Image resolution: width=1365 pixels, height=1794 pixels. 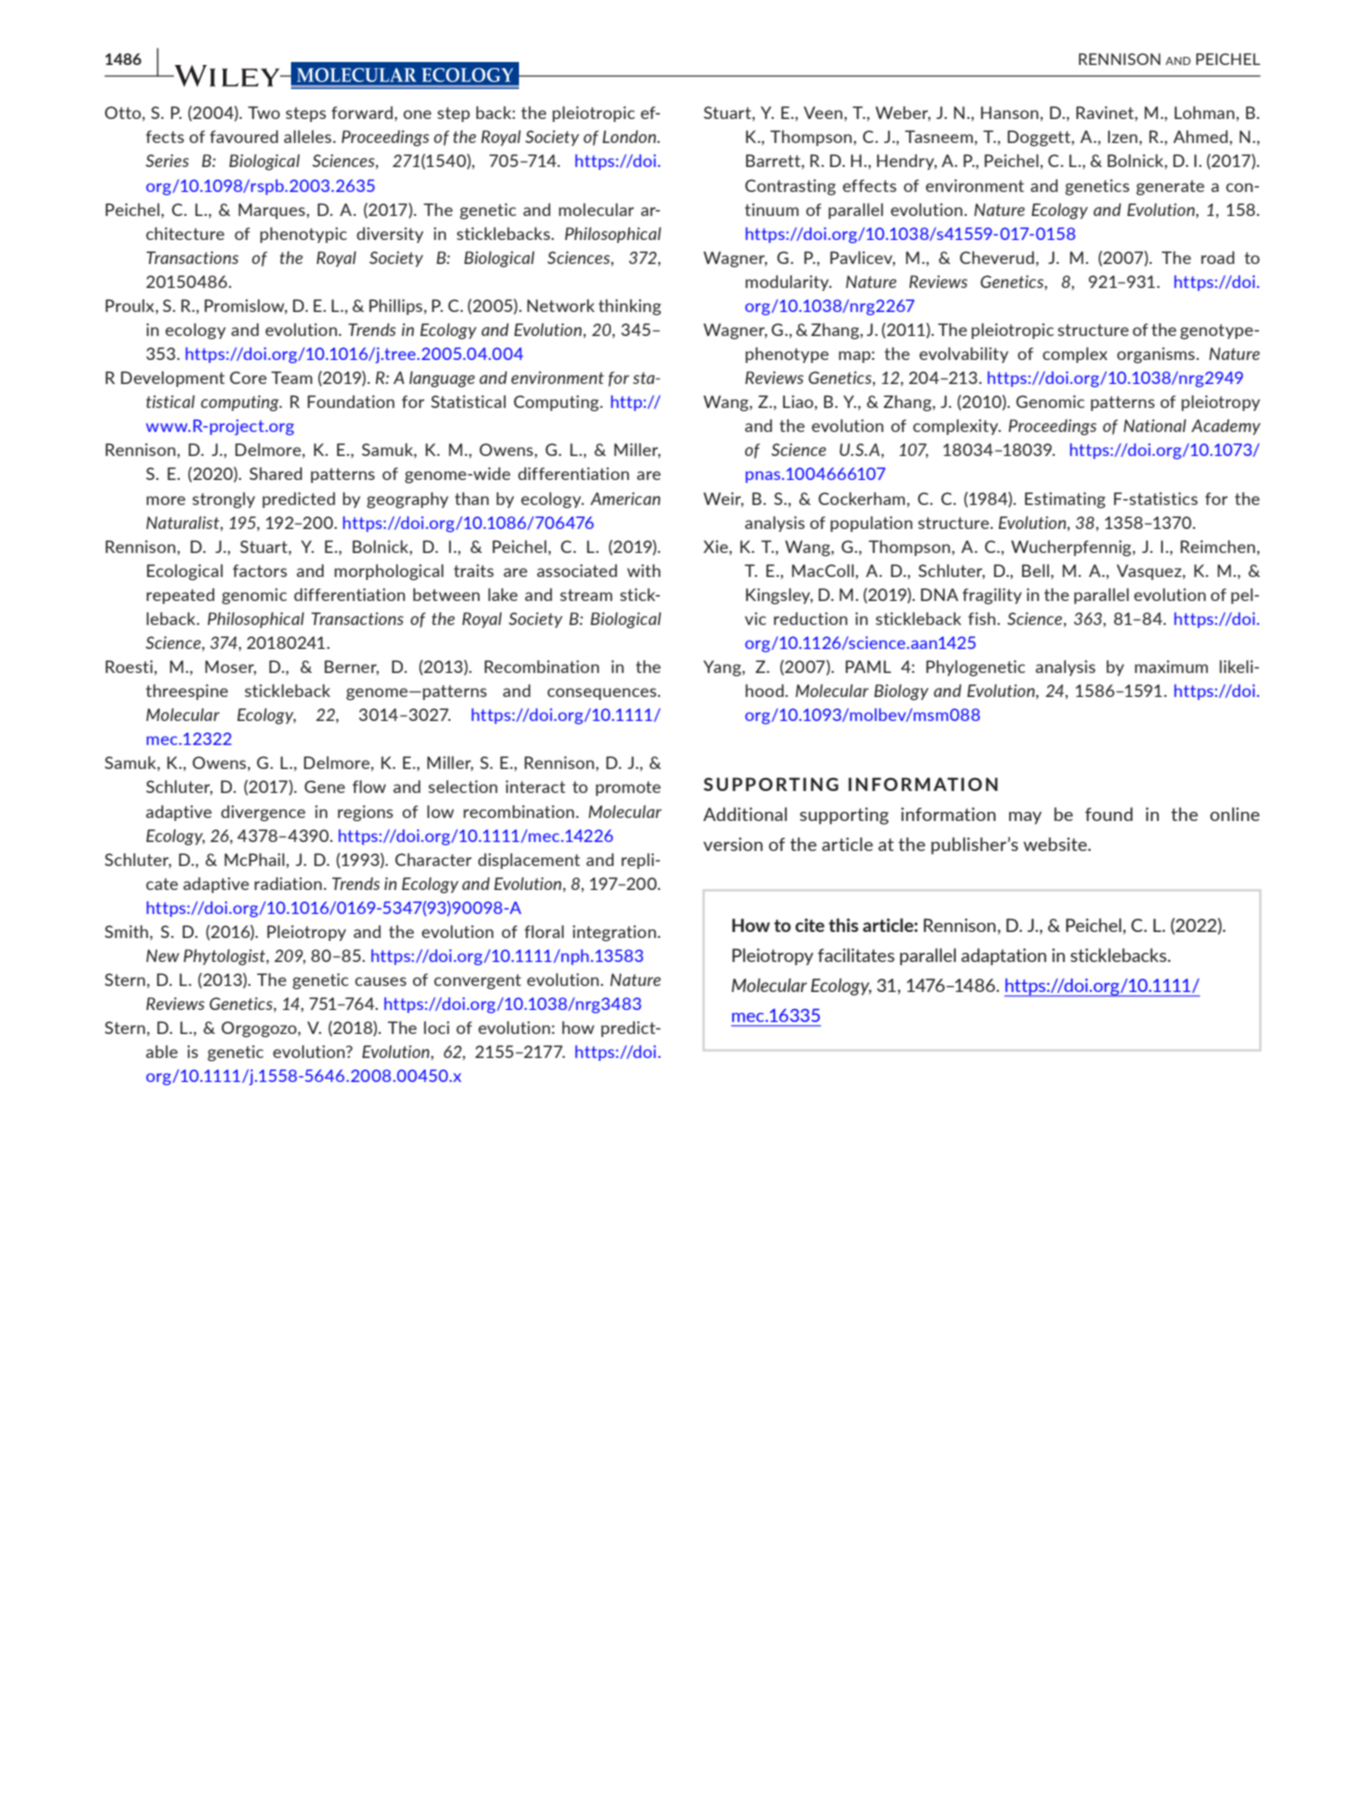 I want to click on promote, so click(x=628, y=788).
